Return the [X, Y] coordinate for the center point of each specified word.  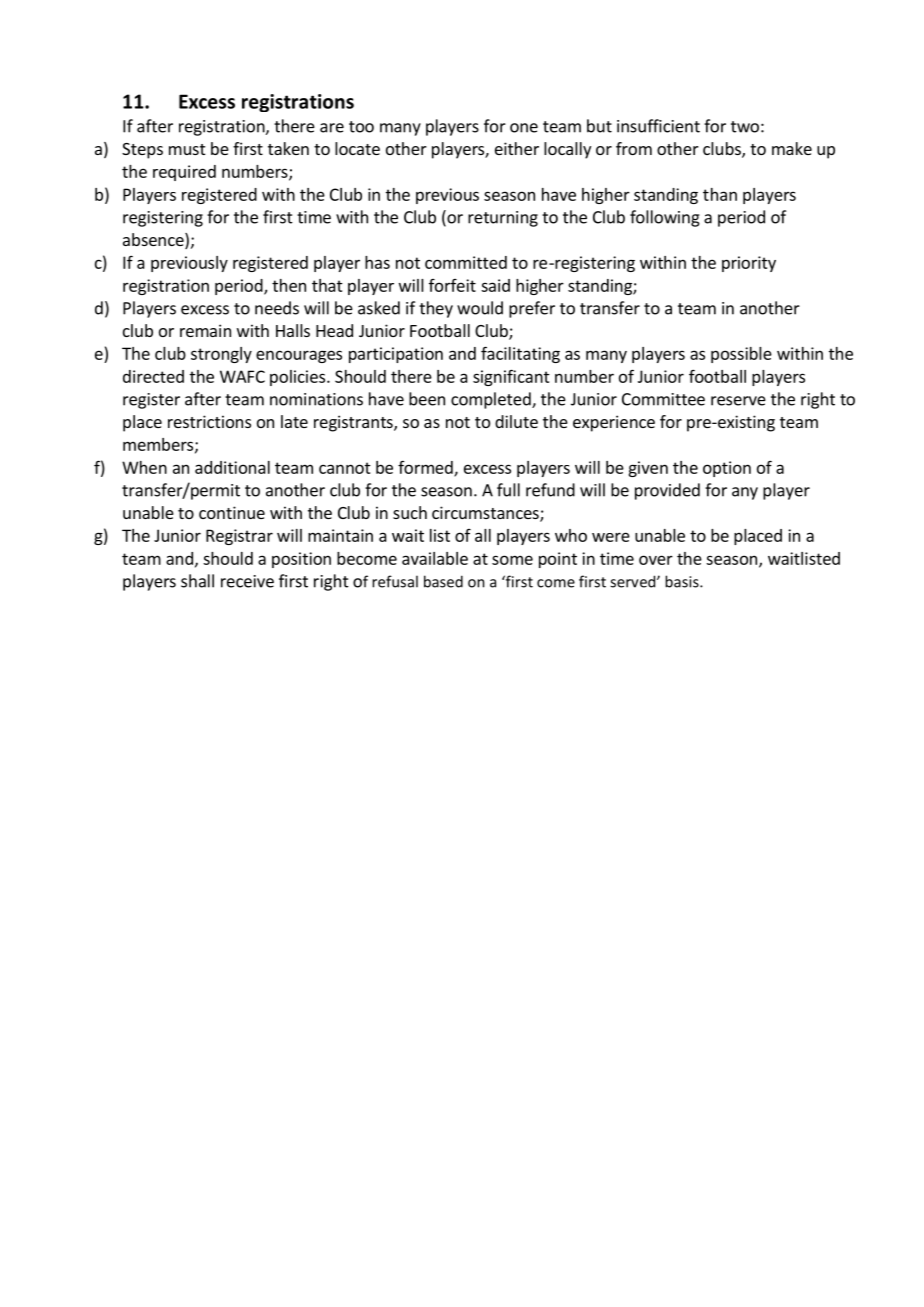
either [517, 148]
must [187, 149]
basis [683, 581]
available [435, 558]
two [745, 127]
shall [197, 581]
